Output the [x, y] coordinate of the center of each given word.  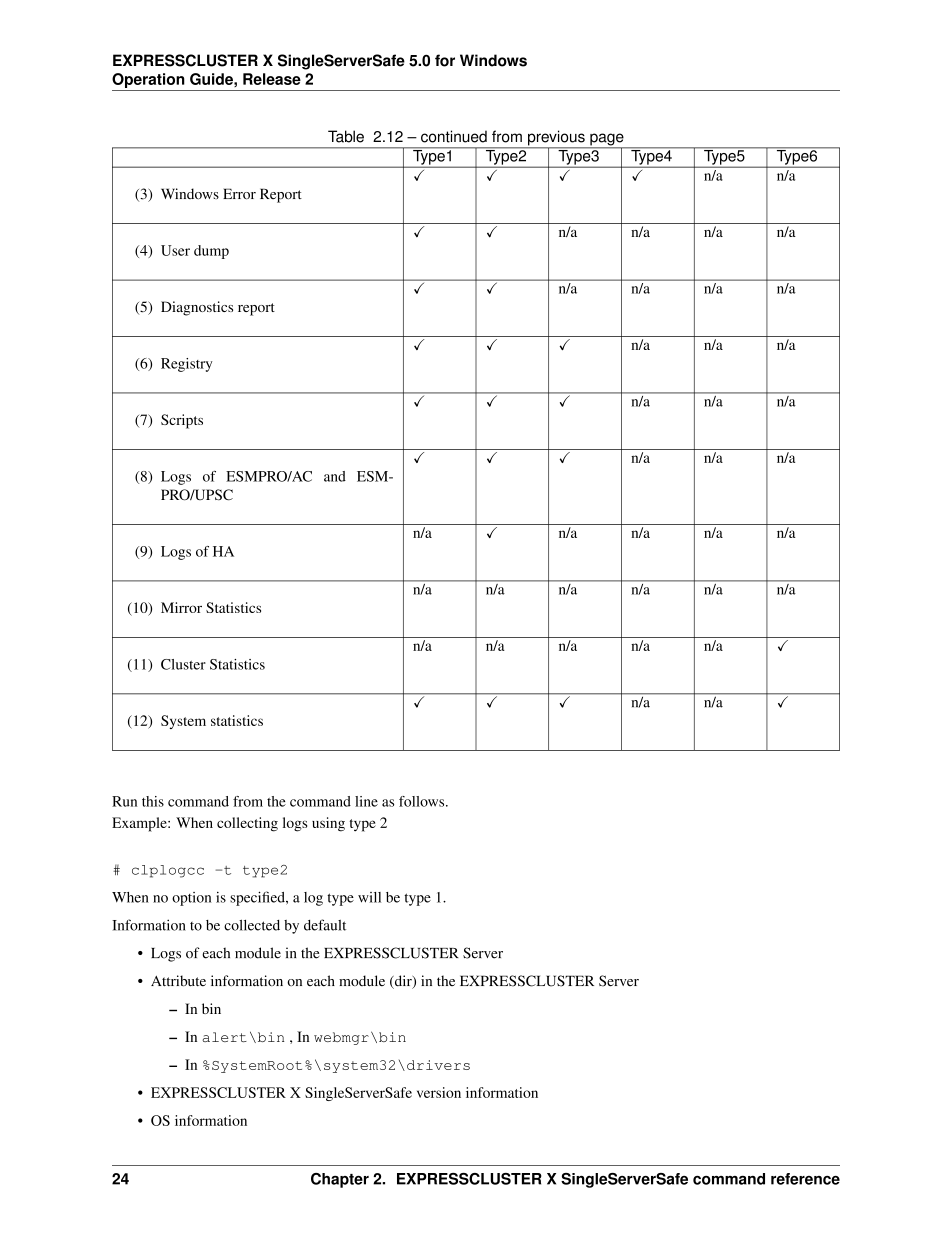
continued [454, 136]
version [439, 1092]
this [153, 801]
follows [423, 801]
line [366, 801]
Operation [148, 80]
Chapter [340, 1180]
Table [346, 136]
